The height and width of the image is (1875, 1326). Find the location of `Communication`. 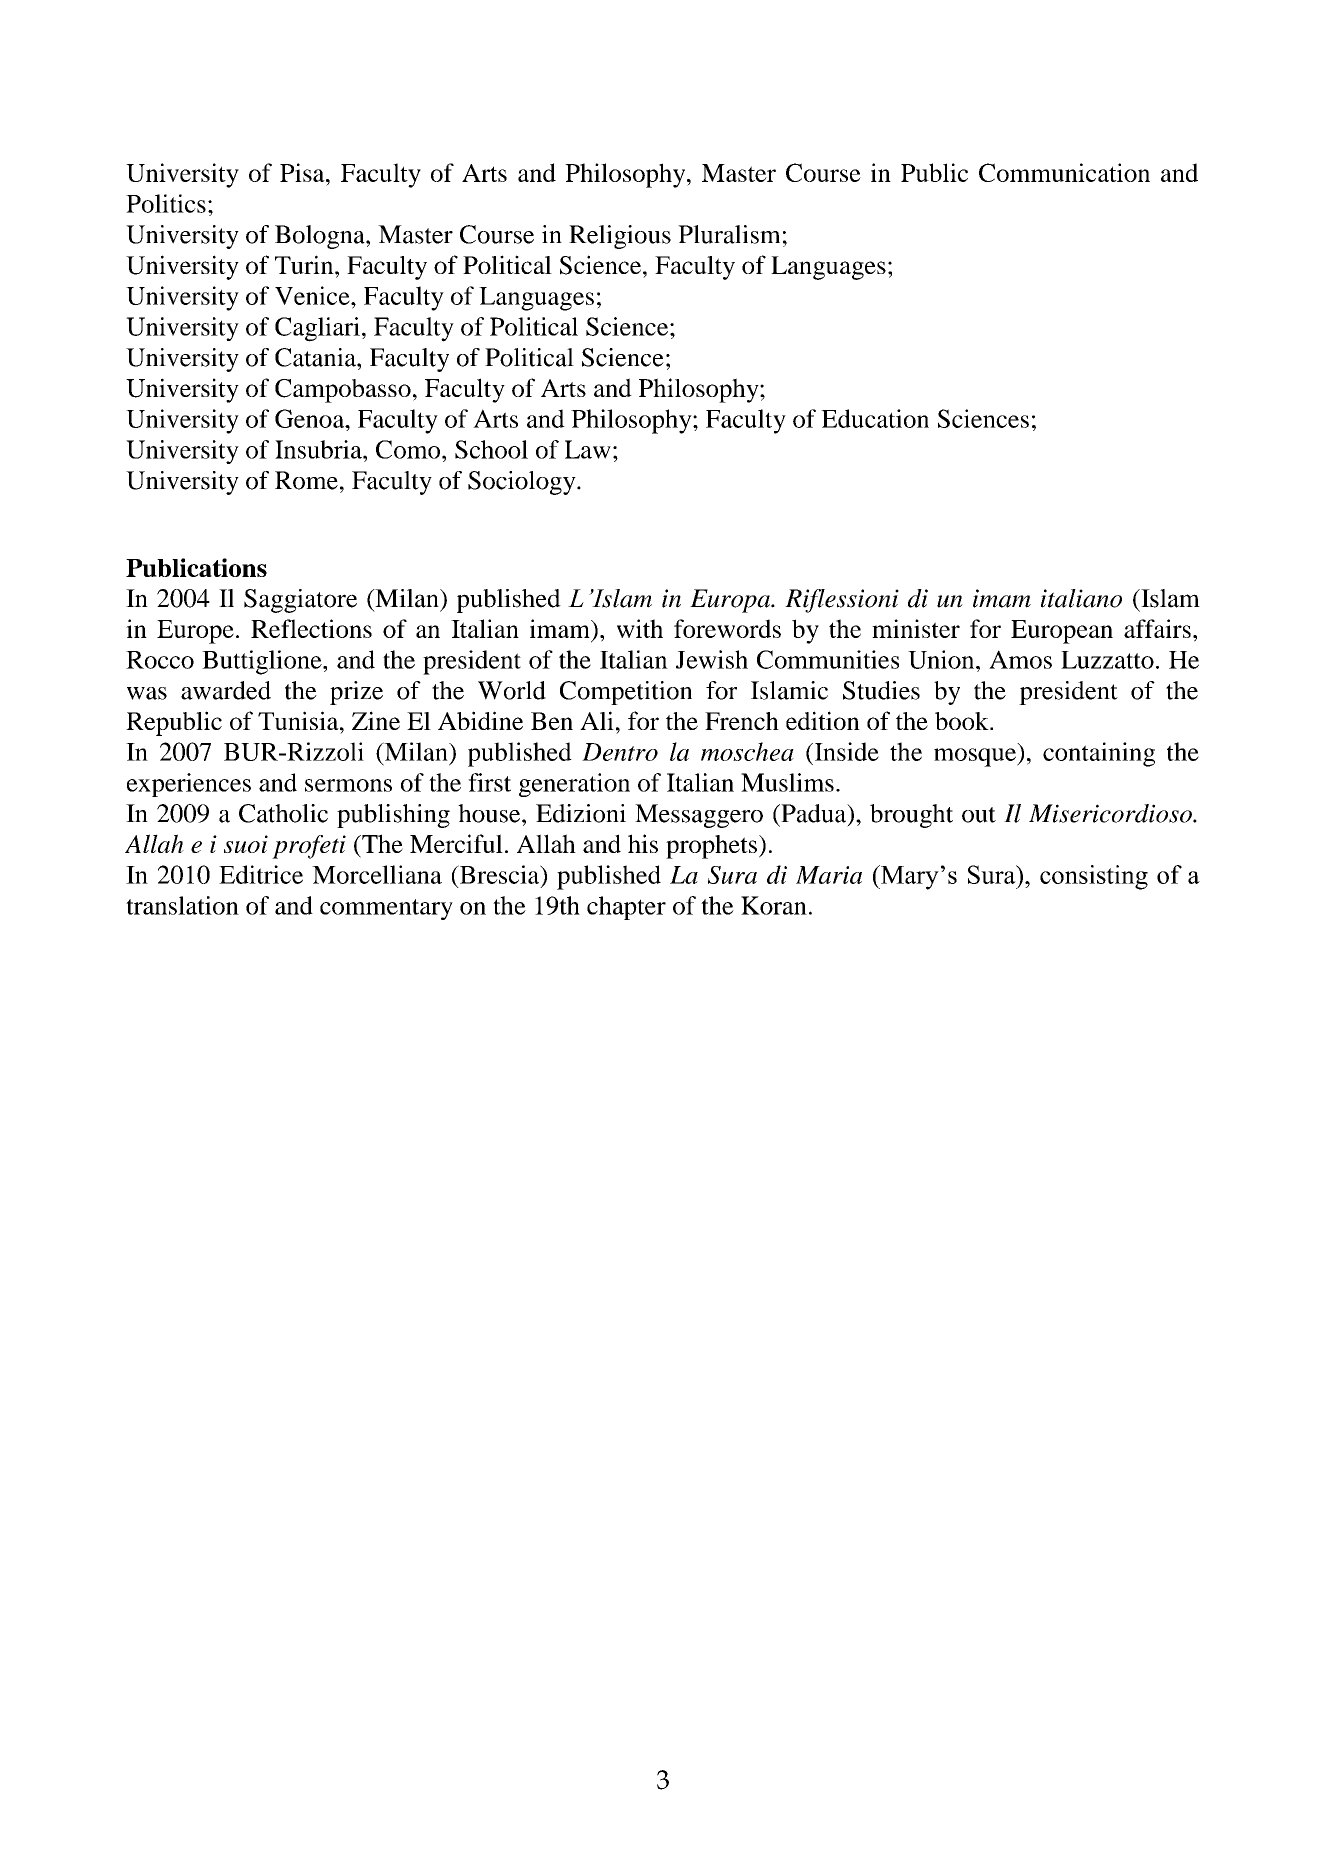

Communication is located at coordinates (1064, 172).
